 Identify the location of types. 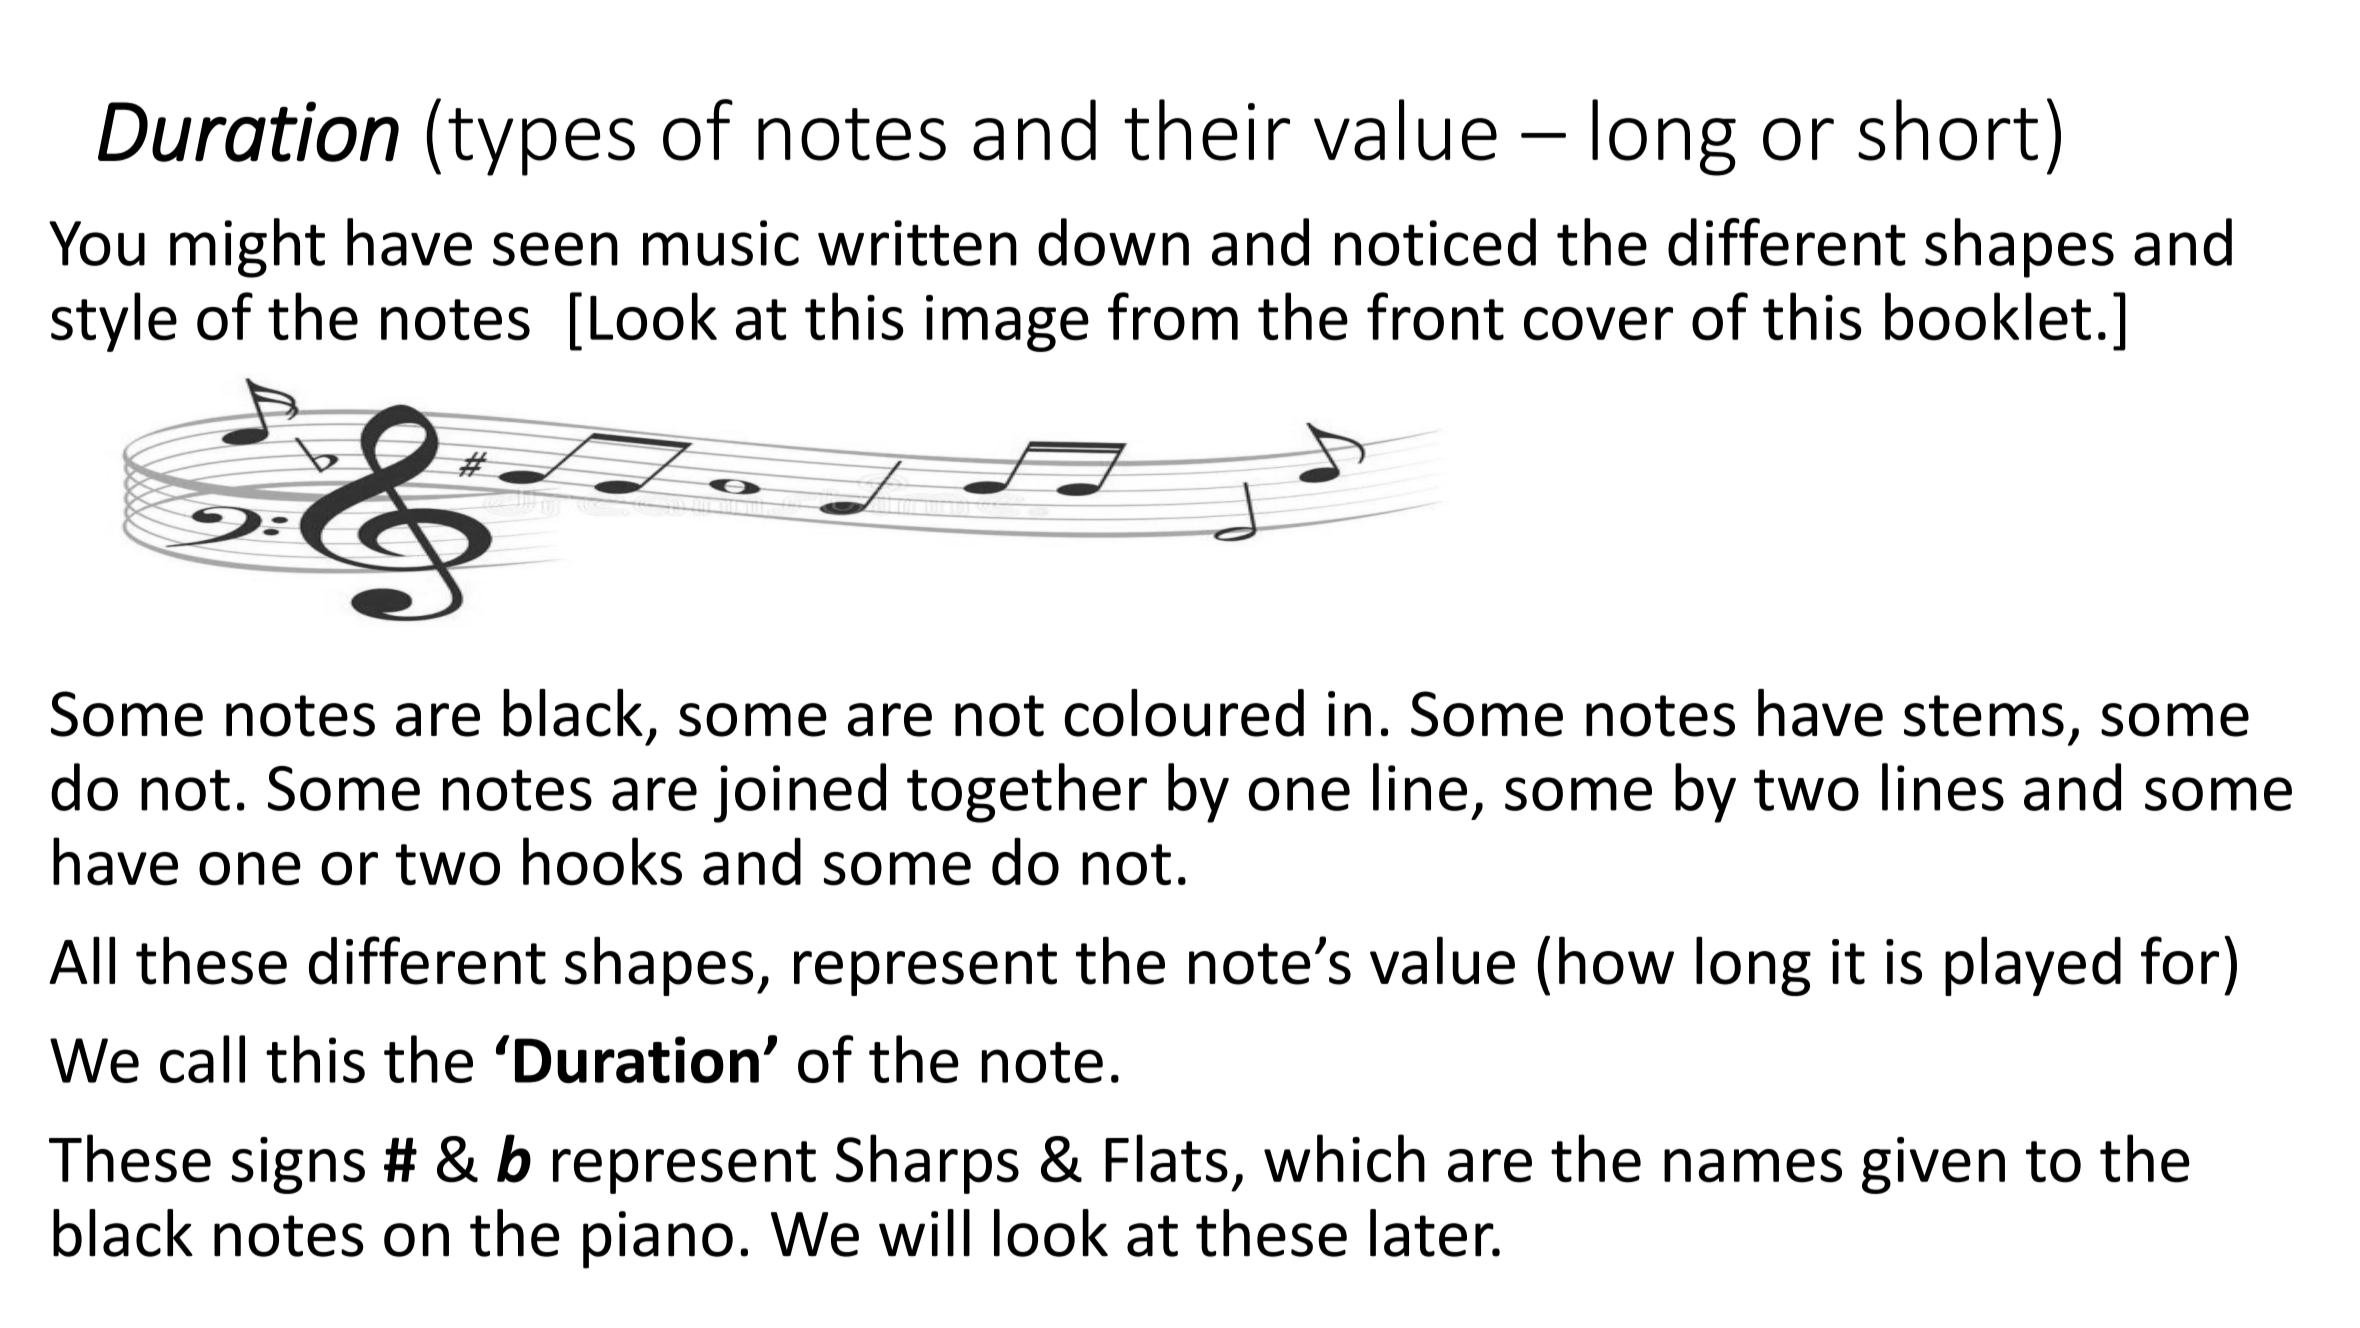
(541, 142).
